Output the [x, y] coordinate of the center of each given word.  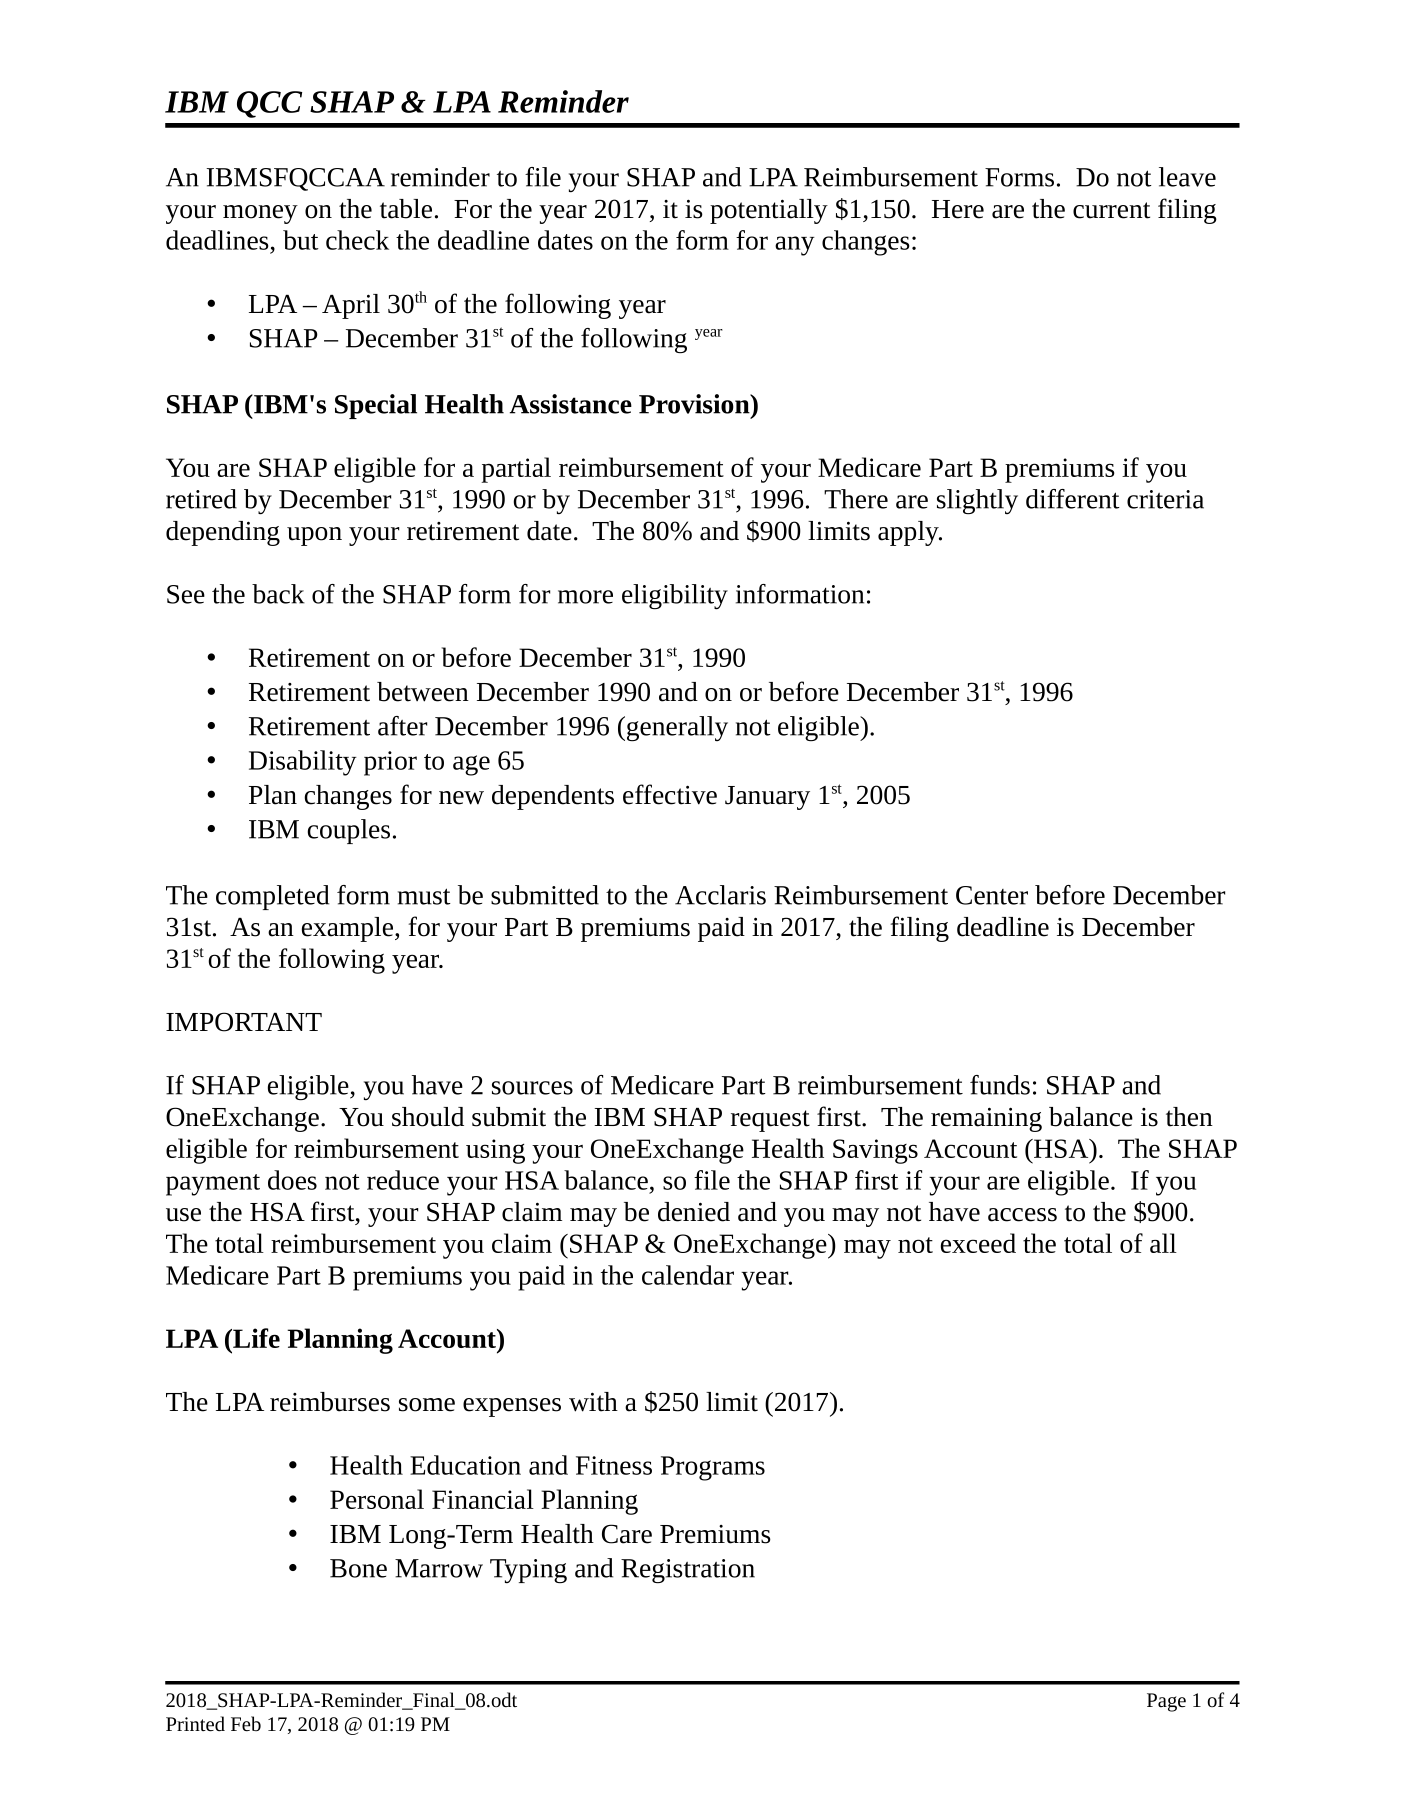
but [301, 240]
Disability [303, 763]
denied [694, 1212]
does [292, 1180]
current [1111, 210]
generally [677, 728]
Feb [246, 1723]
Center [992, 895]
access [1022, 1215]
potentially [769, 211]
